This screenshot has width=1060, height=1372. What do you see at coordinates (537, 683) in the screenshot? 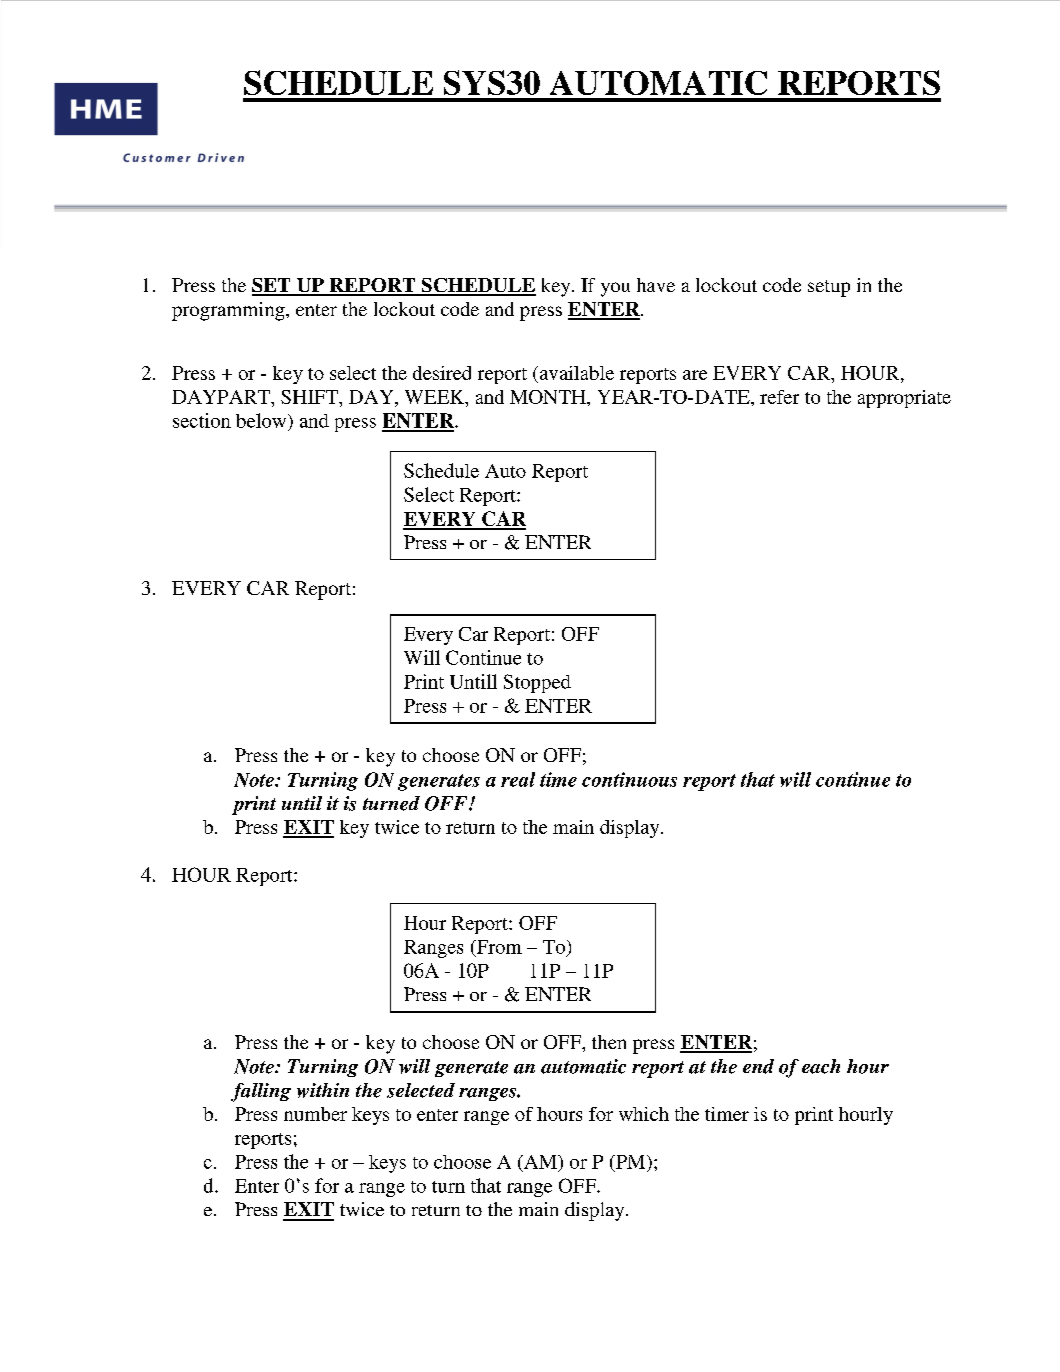
I see `Stopped` at bounding box center [537, 683].
